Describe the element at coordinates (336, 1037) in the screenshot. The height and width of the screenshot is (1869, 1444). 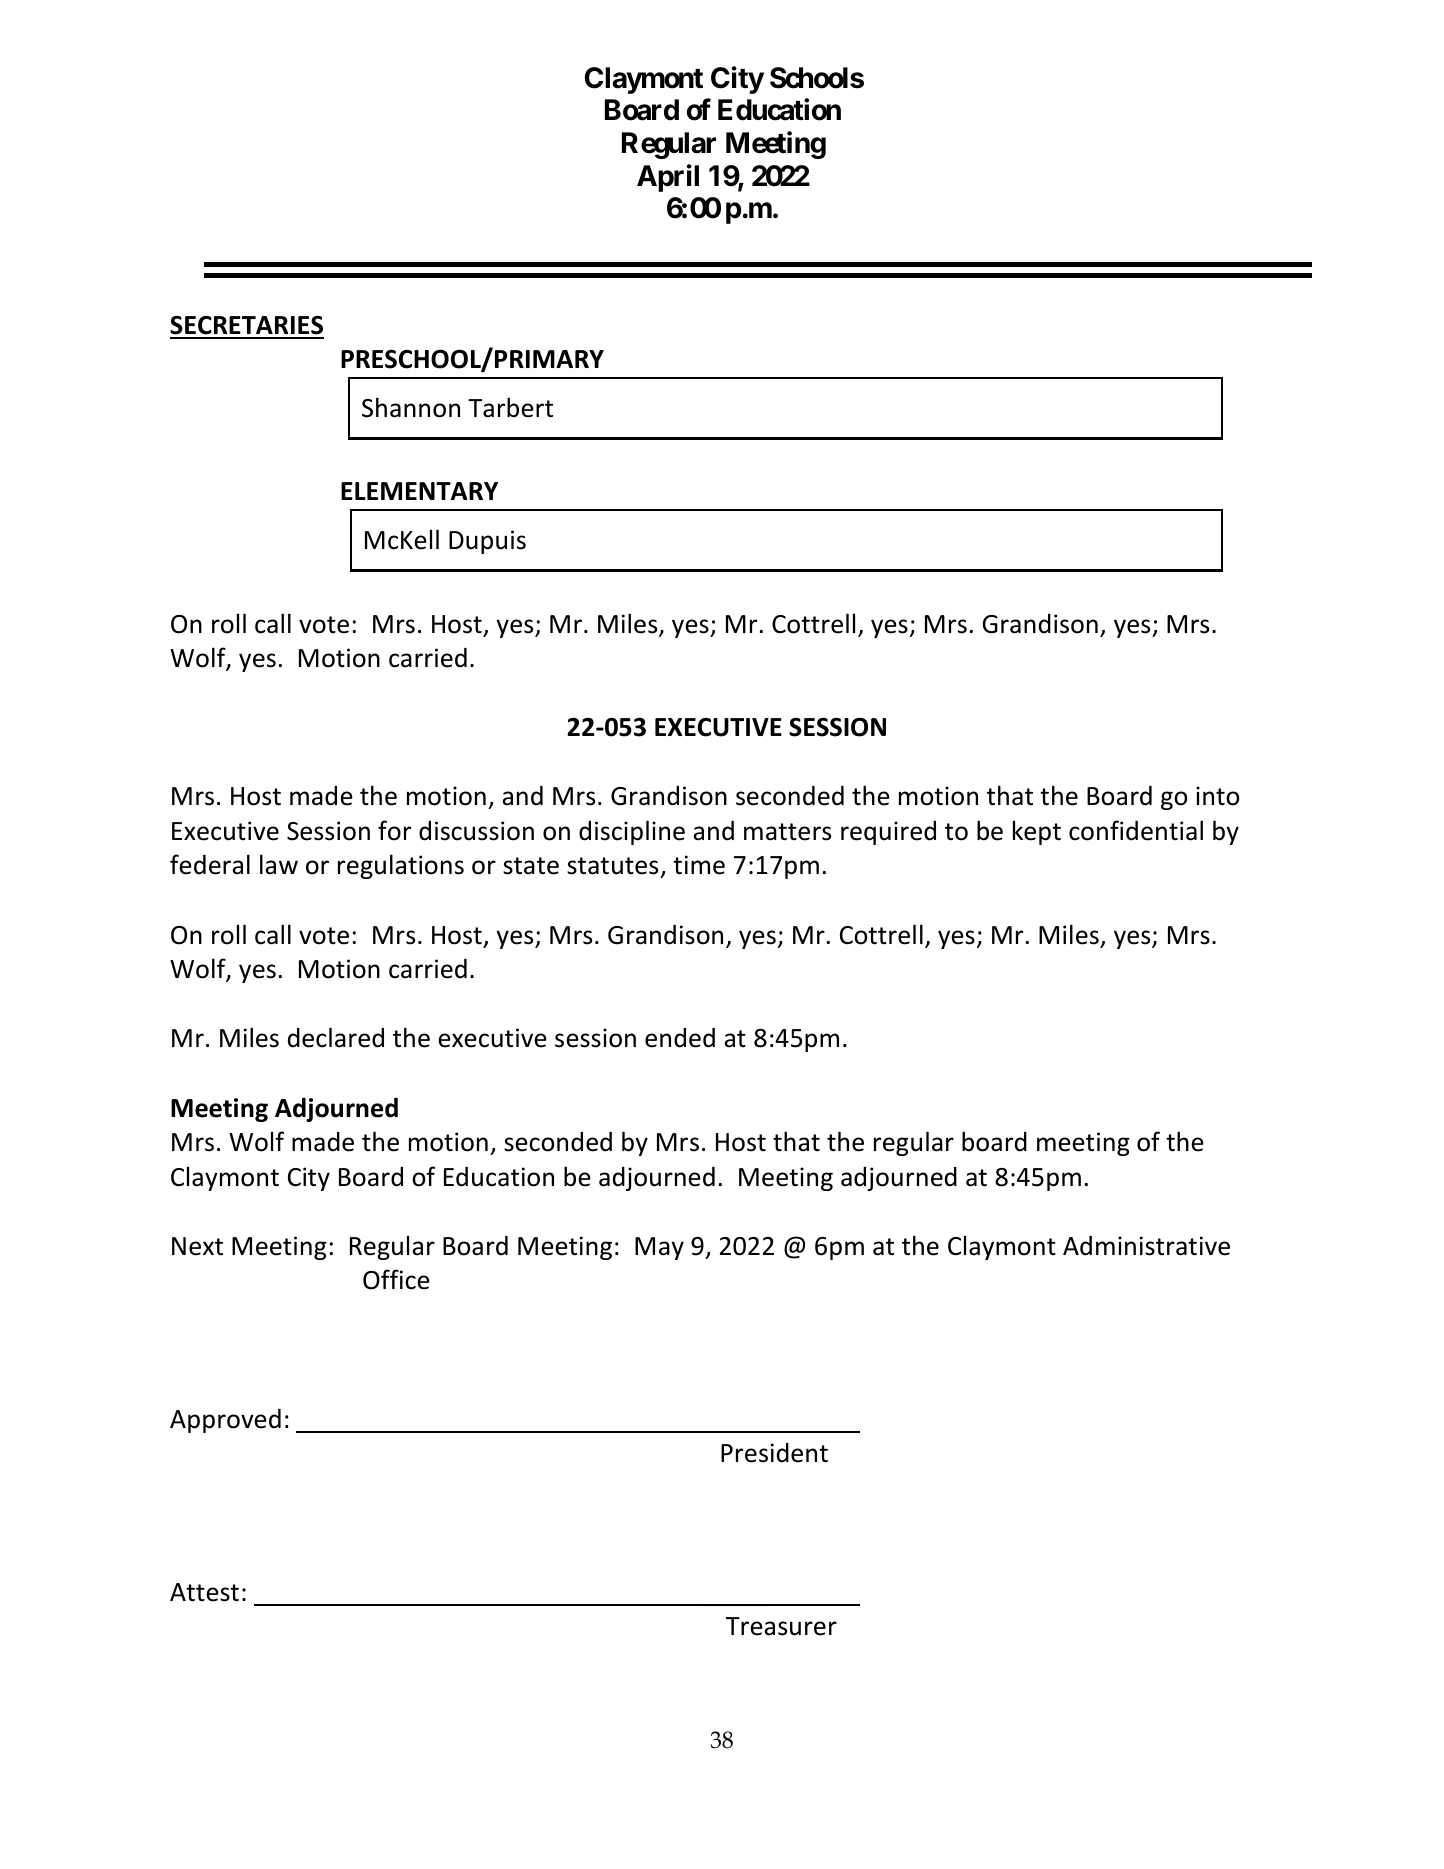
I see `declared` at that location.
